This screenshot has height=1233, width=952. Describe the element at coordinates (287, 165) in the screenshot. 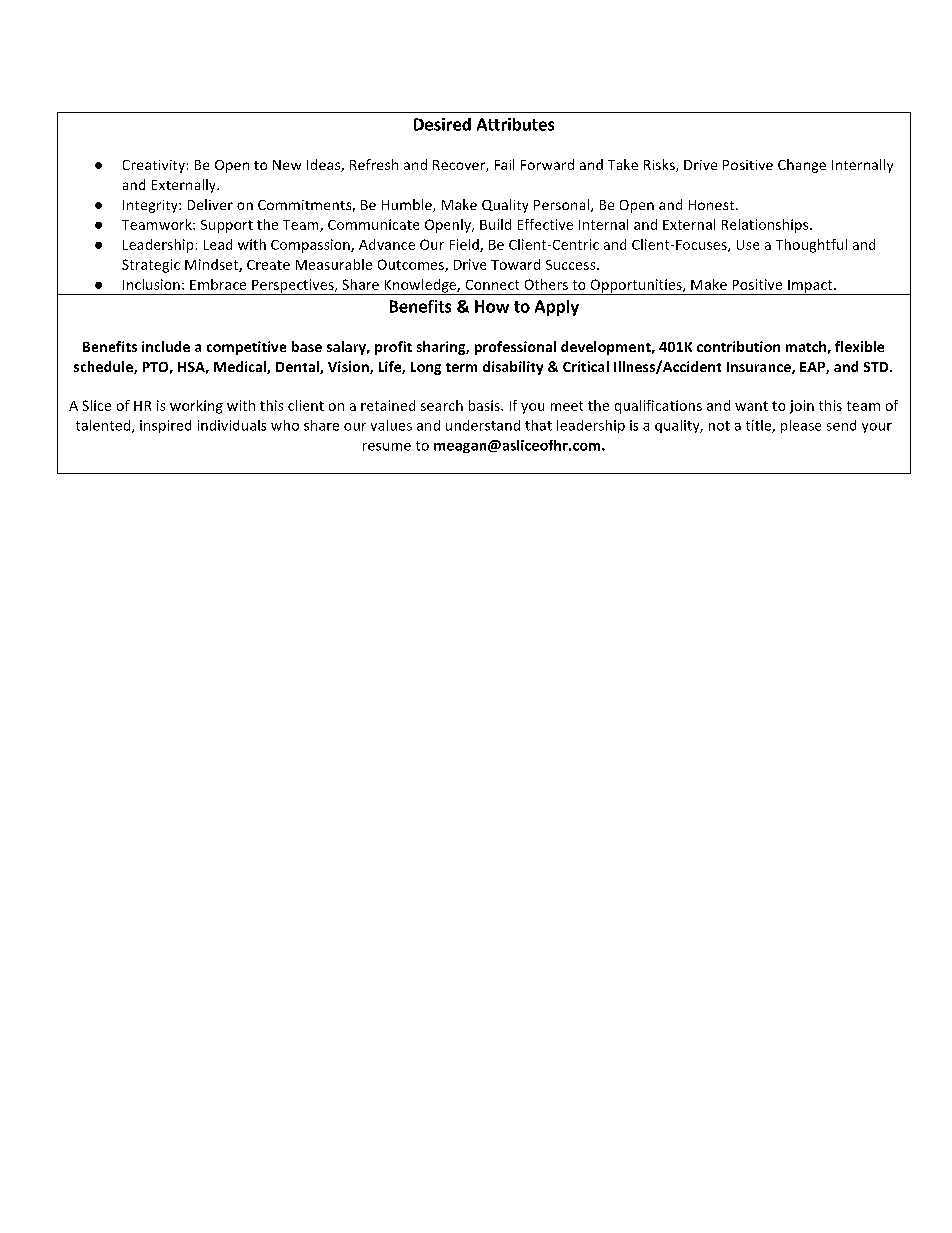

I see `New` at that location.
